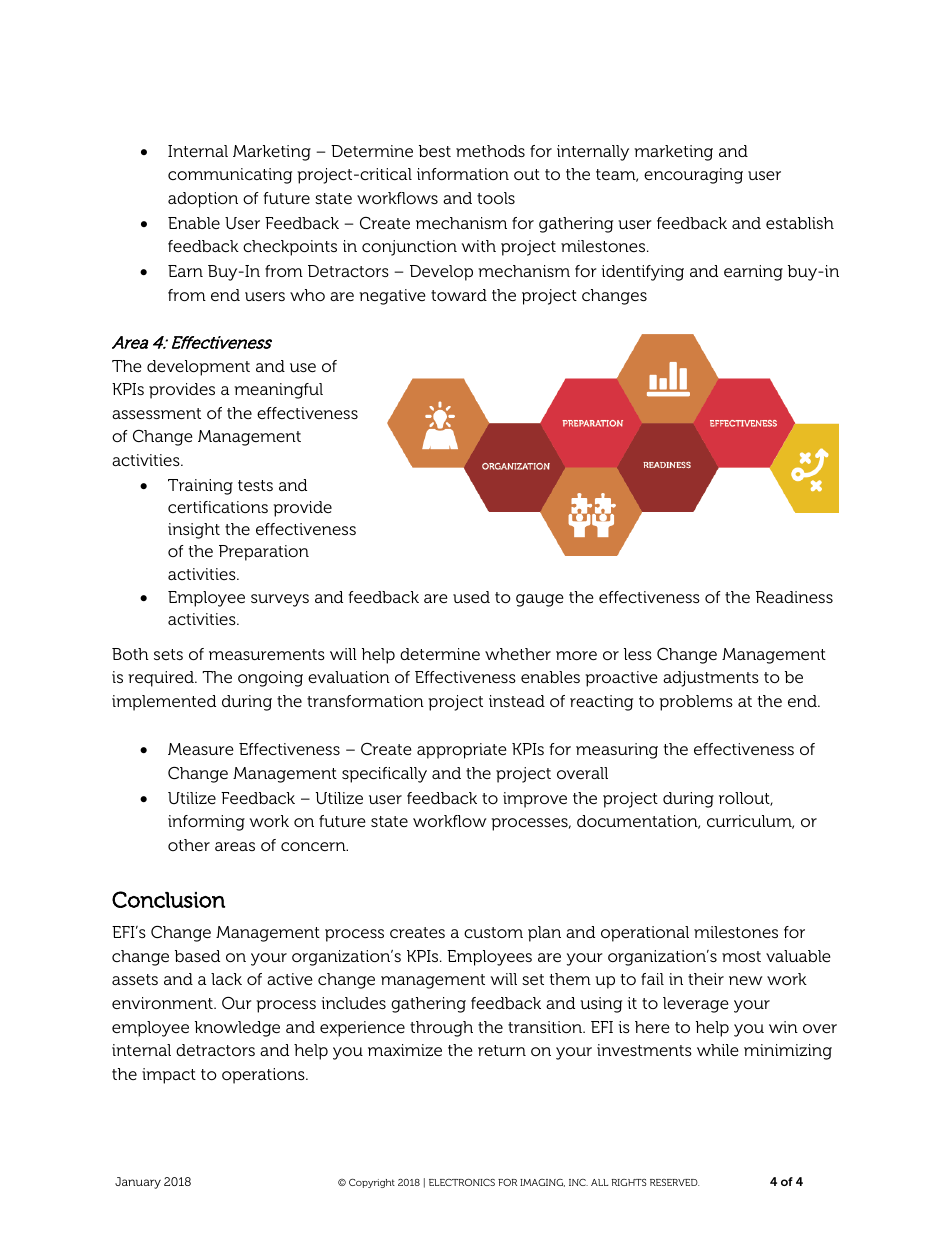  Describe the element at coordinates (794, 597) in the document. I see `Readiness` at that location.
